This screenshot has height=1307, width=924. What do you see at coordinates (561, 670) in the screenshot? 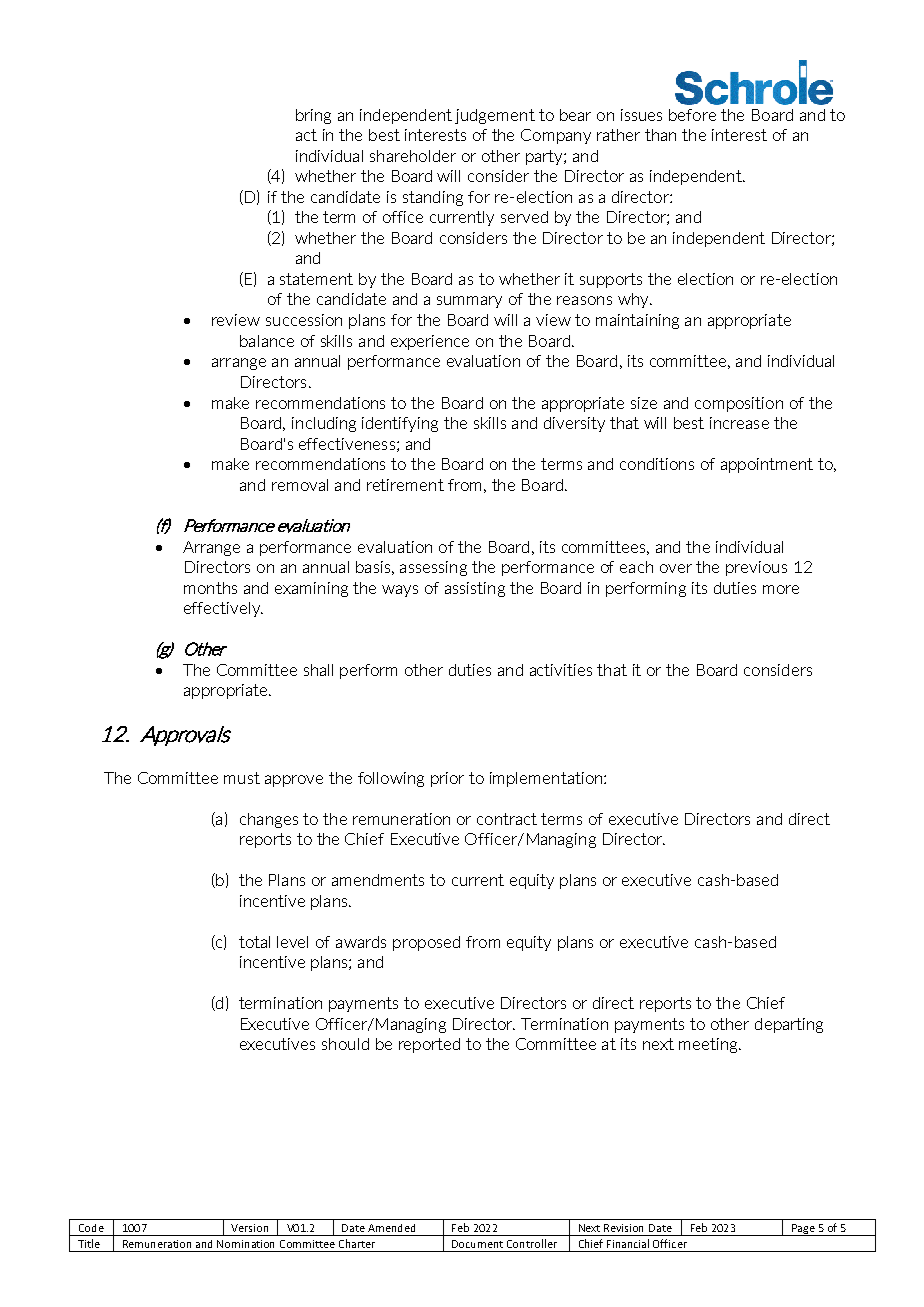
I see `activities` at bounding box center [561, 670].
